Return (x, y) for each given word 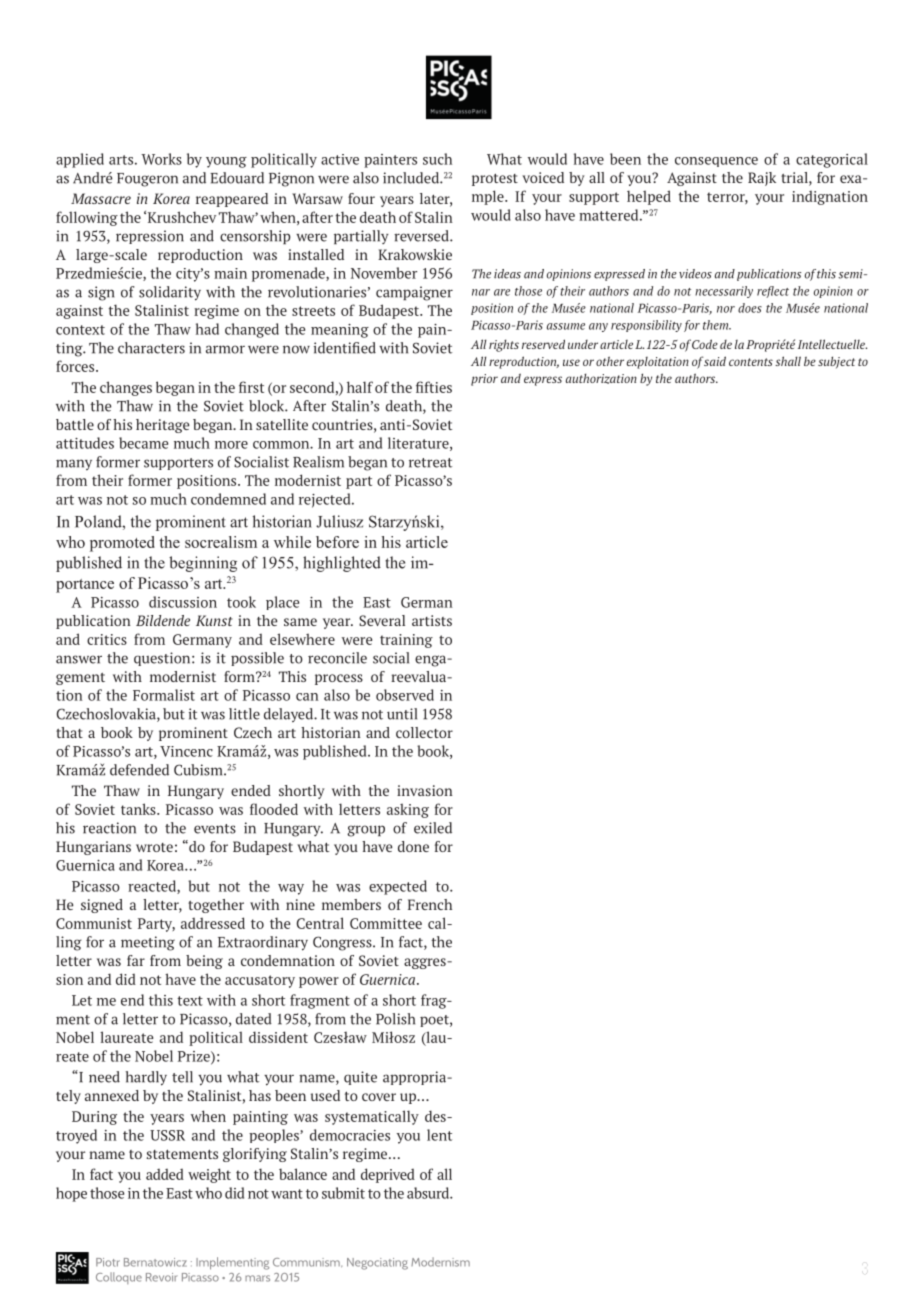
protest (495, 179)
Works (161, 159)
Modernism (440, 1262)
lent (439, 1135)
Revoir (162, 1277)
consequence (716, 162)
